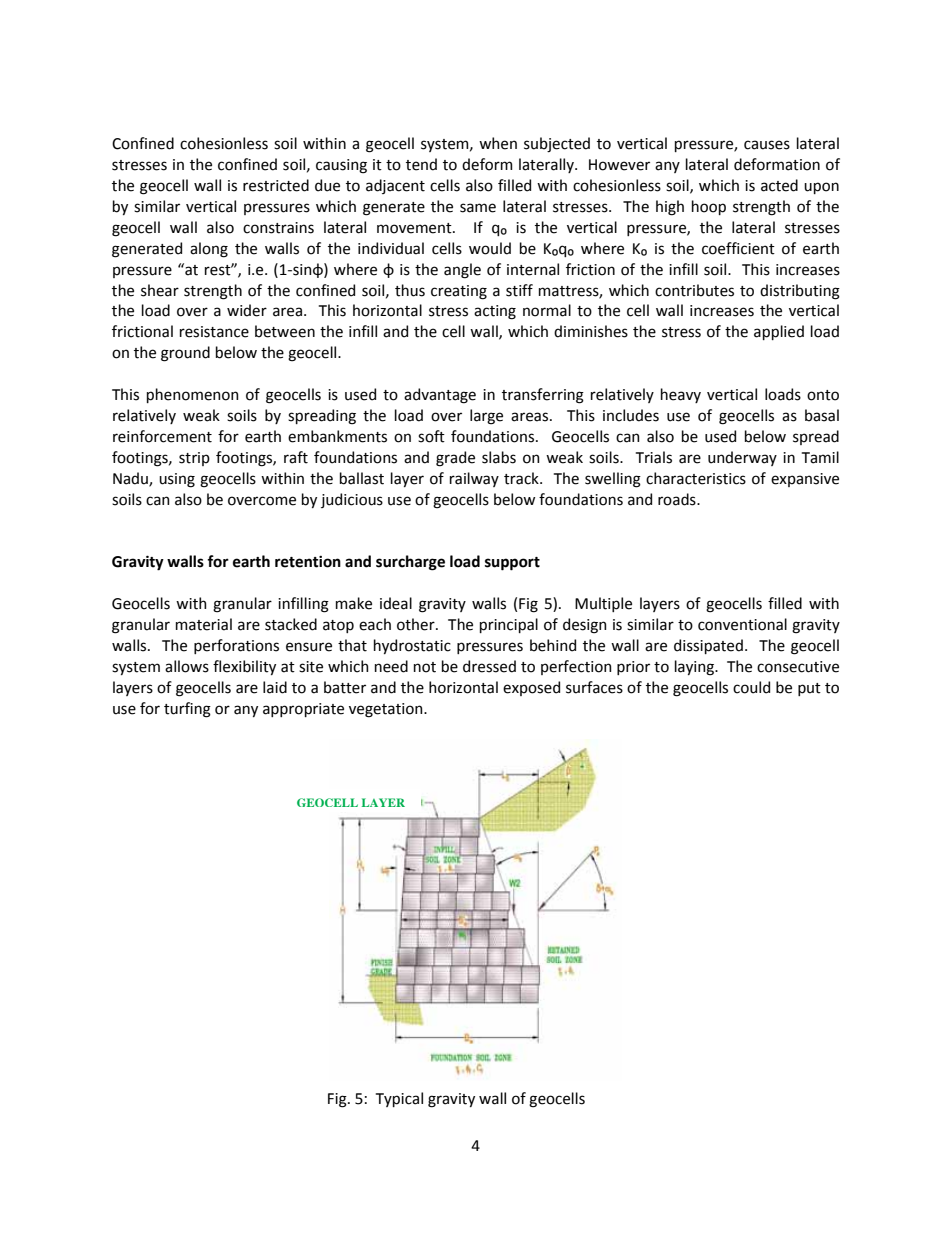  Describe the element at coordinates (303, 710) in the screenshot. I see `appropriate` at that location.
